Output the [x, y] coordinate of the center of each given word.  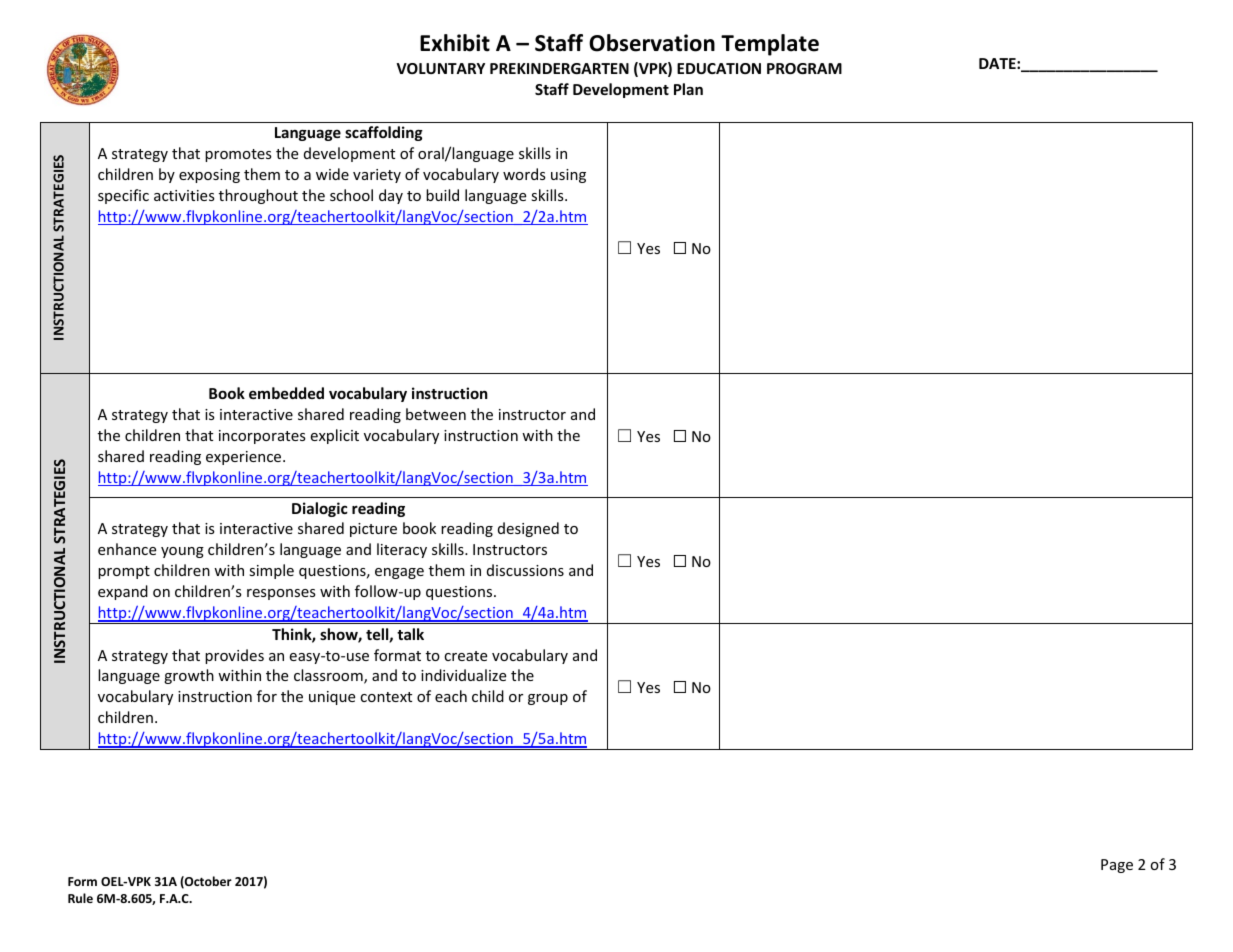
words [524, 174]
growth [189, 676]
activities [184, 195]
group [548, 699]
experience [245, 458]
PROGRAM [804, 68]
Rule [80, 898]
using [568, 176]
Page [1117, 866]
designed [528, 529]
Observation [652, 43]
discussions [525, 570]
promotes [238, 155]
